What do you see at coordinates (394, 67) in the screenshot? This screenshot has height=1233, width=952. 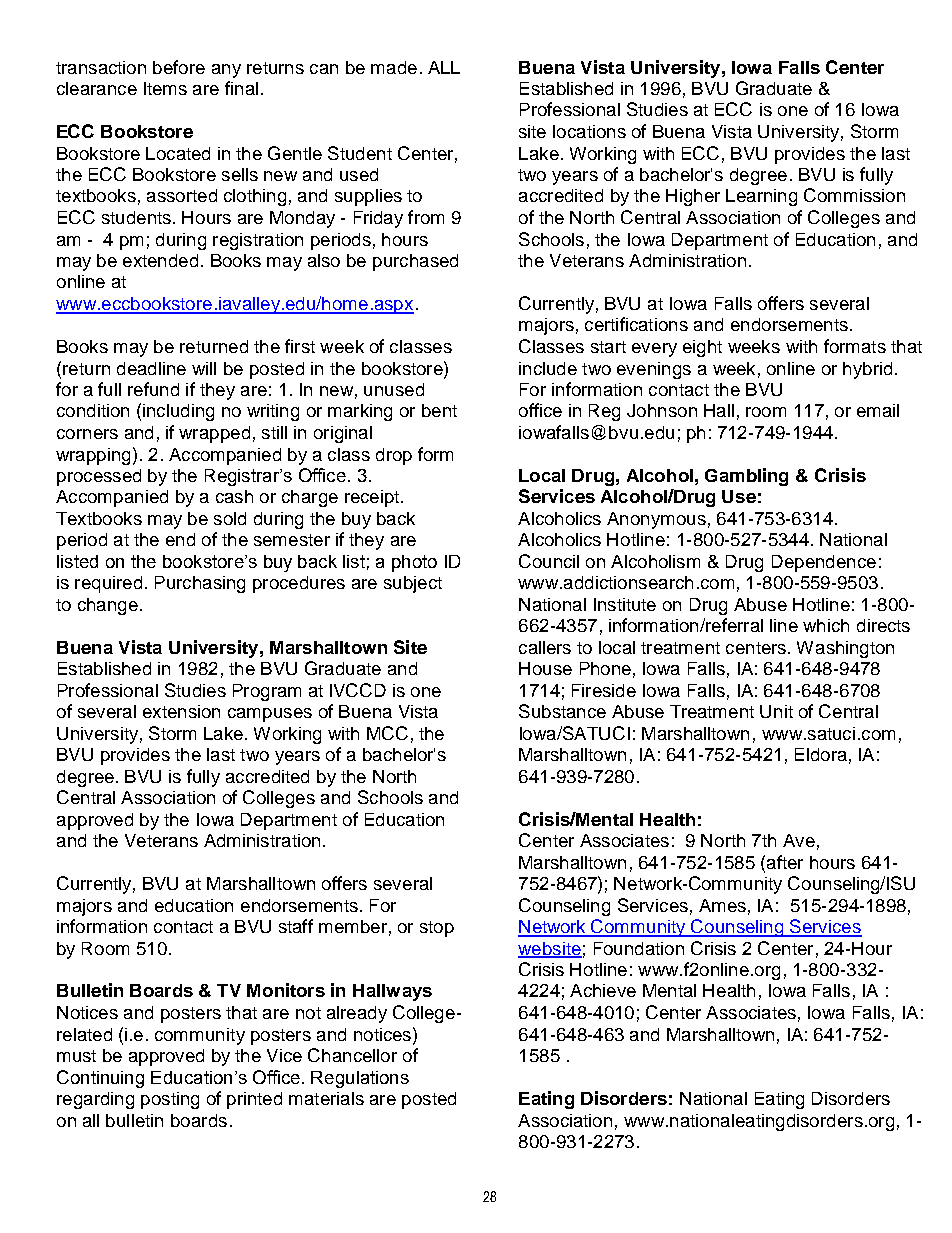 I see `made` at bounding box center [394, 67].
